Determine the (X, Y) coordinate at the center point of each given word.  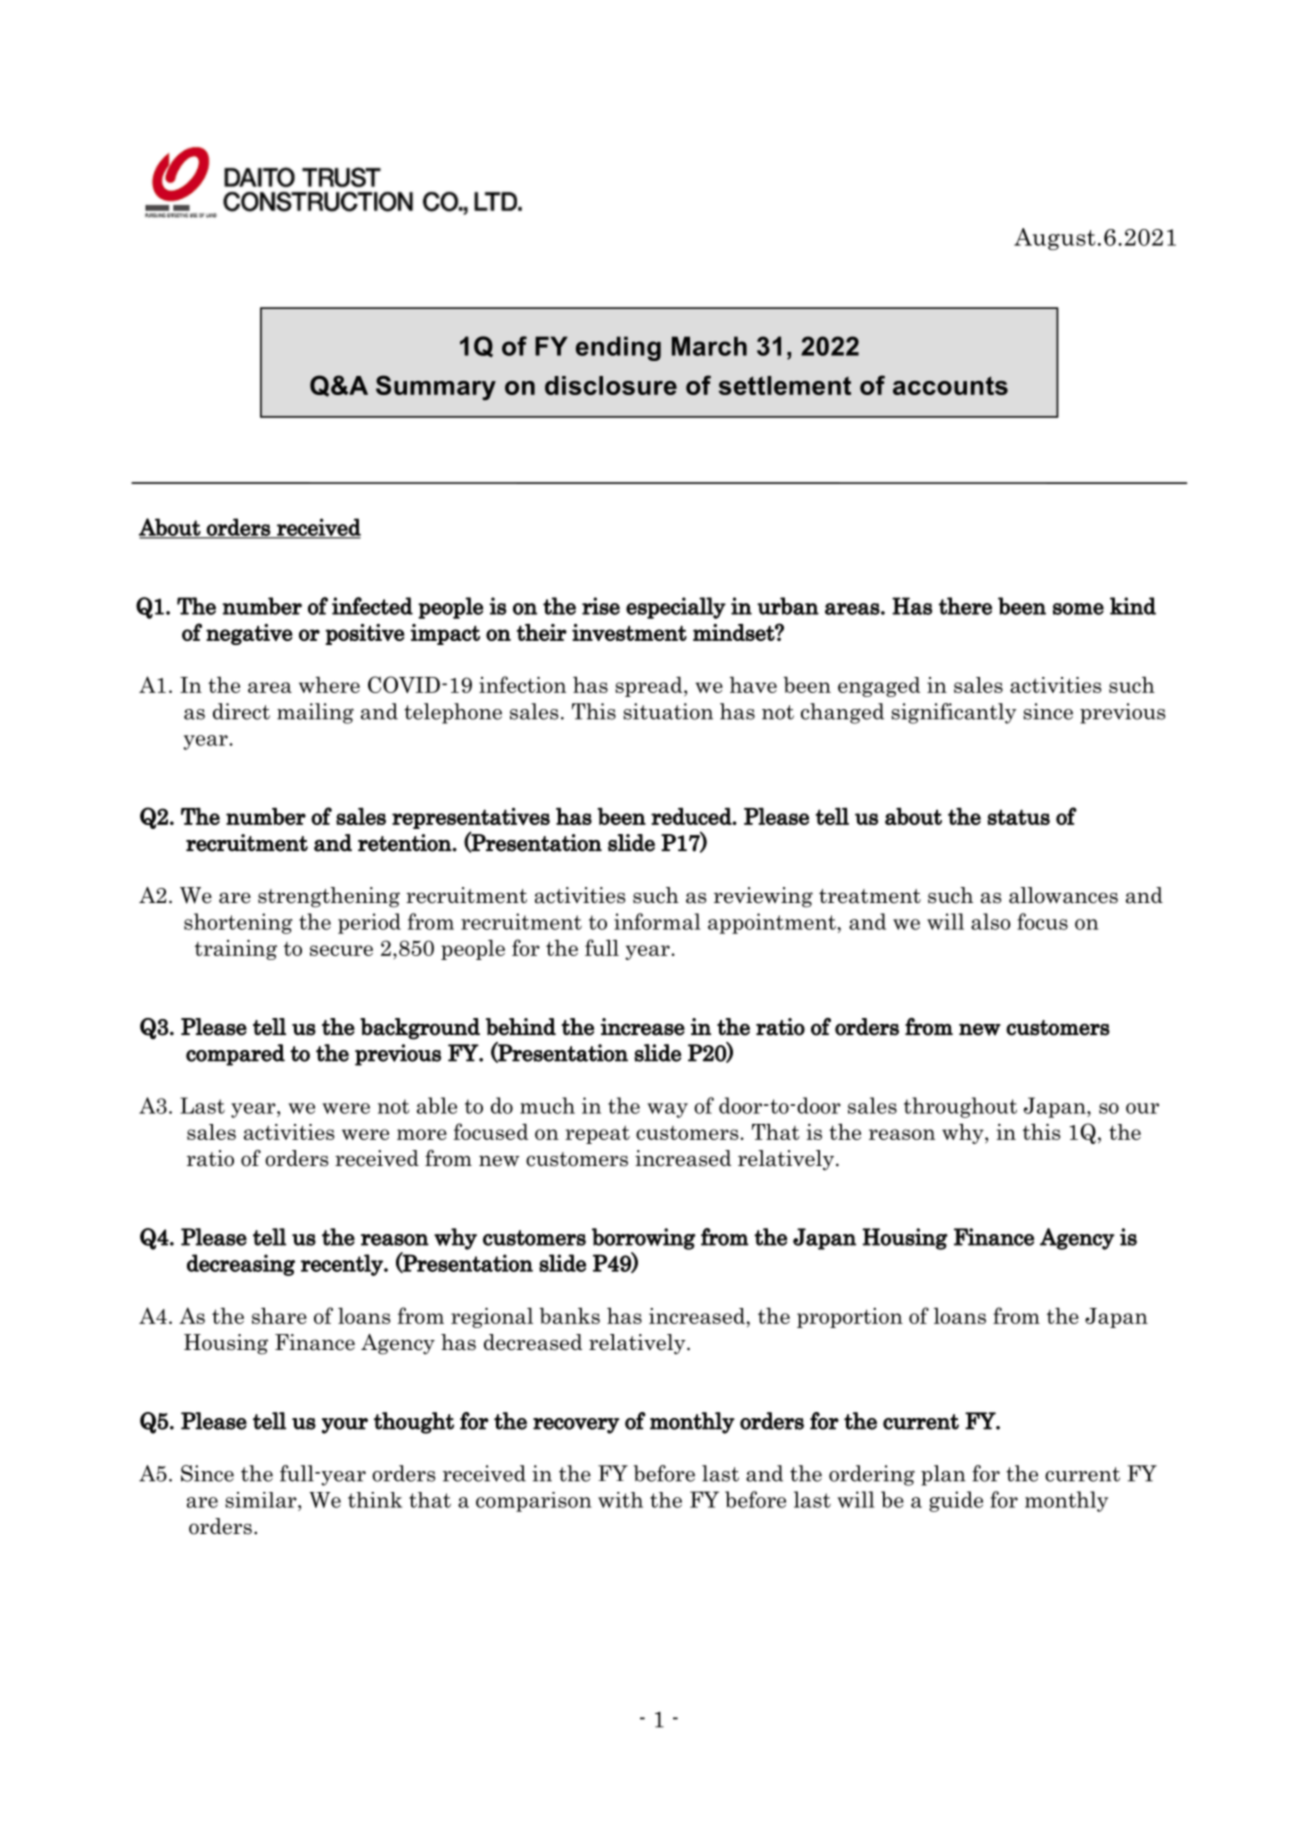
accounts (950, 385)
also (991, 921)
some (1078, 609)
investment (629, 632)
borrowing (644, 1239)
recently (343, 1265)
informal (657, 921)
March (709, 346)
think (375, 1500)
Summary (436, 388)
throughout (960, 1107)
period (369, 923)
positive (365, 634)
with (620, 1500)
